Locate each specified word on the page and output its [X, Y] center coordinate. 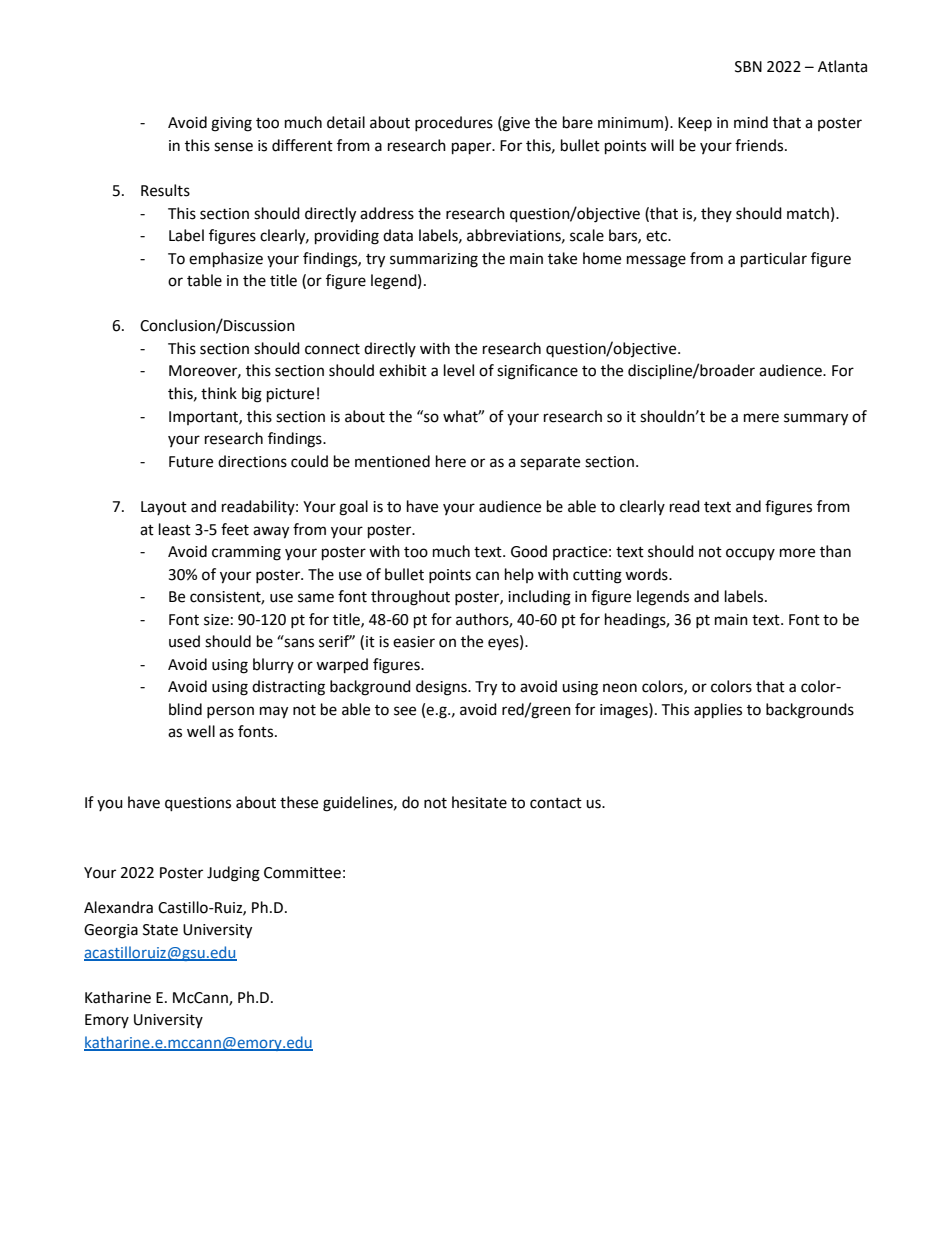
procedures [454, 123]
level [459, 370]
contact [556, 803]
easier [414, 642]
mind [751, 122]
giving [231, 124]
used [184, 641]
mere [761, 418]
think [219, 393]
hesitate [479, 802]
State [160, 930]
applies [718, 711]
